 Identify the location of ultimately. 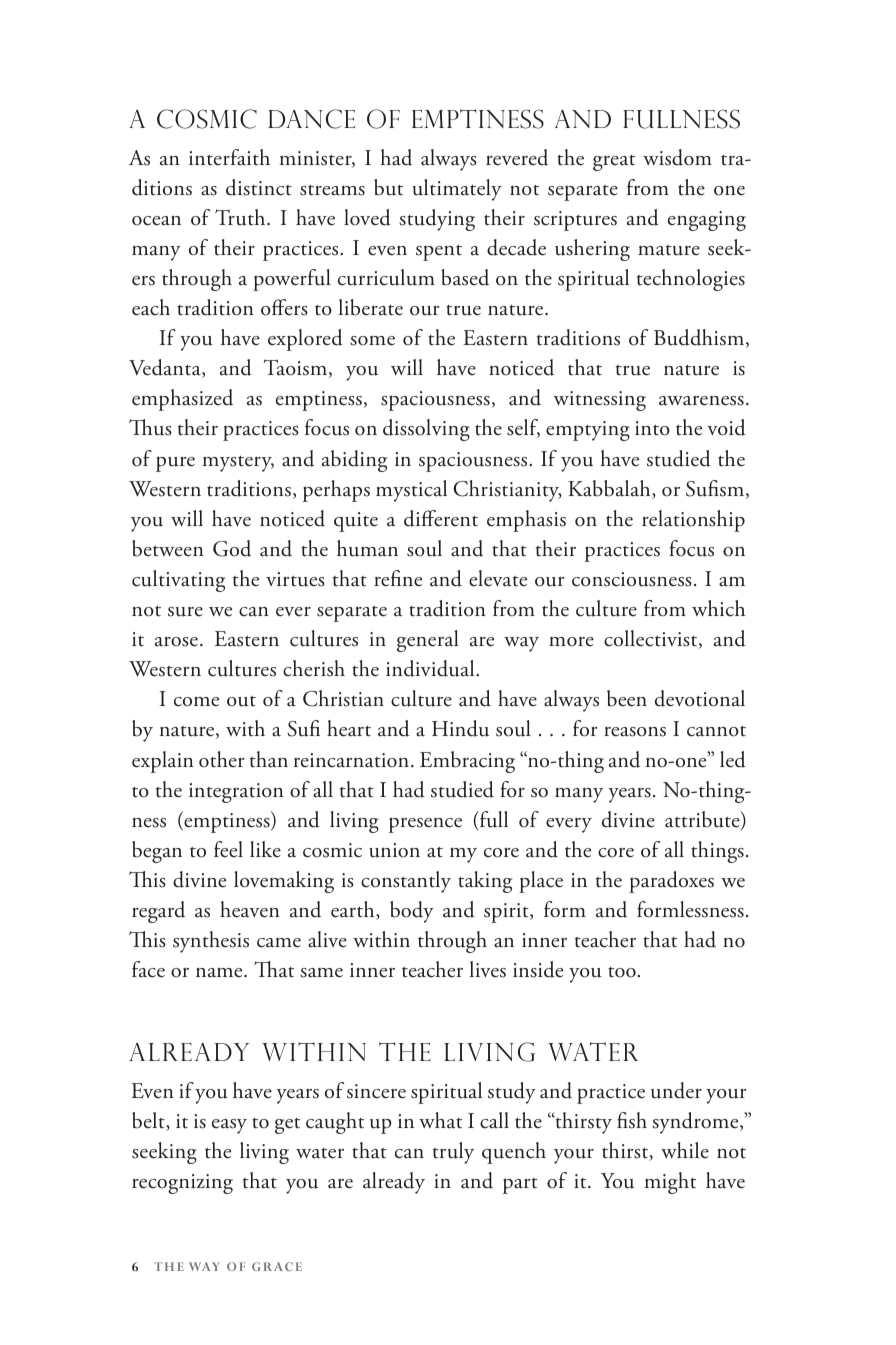
(457, 190).
